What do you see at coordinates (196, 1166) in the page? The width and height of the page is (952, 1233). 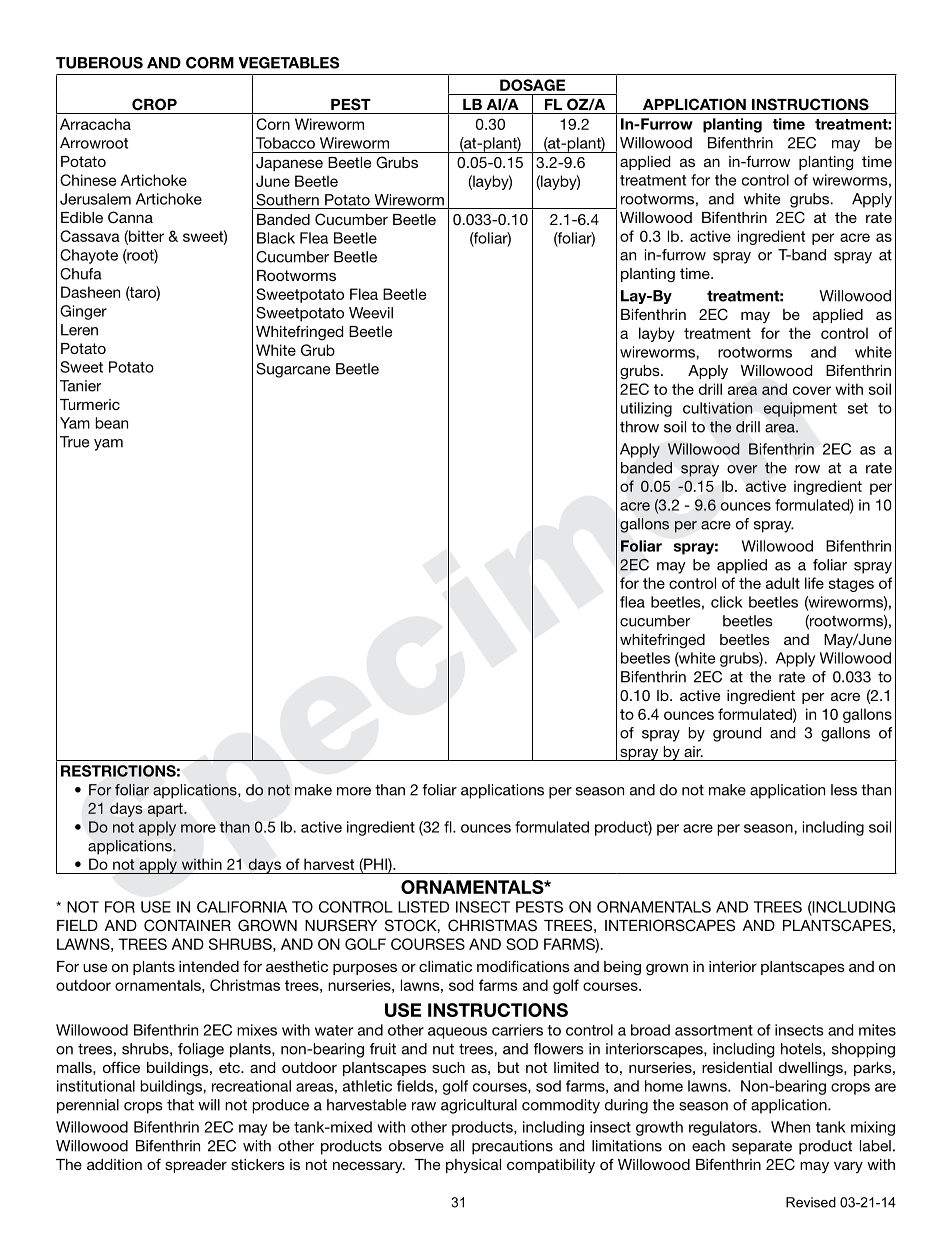 I see `spreader` at bounding box center [196, 1166].
